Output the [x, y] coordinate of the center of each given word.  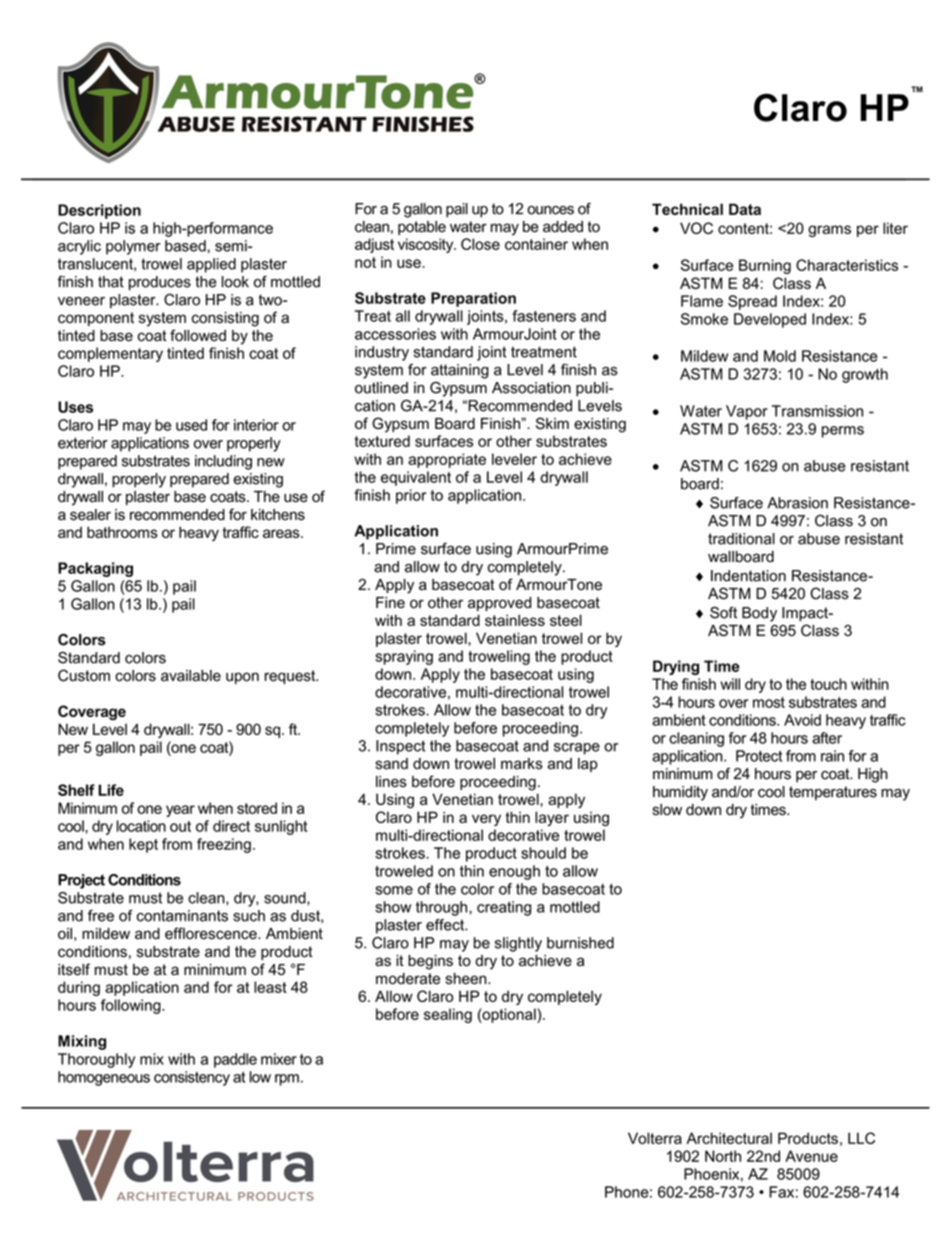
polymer [133, 247]
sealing [448, 1015]
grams [829, 231]
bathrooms [122, 532]
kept [143, 845]
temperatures [833, 793]
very [486, 820]
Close [480, 244]
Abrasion [797, 503]
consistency [192, 1078]
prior [411, 496]
